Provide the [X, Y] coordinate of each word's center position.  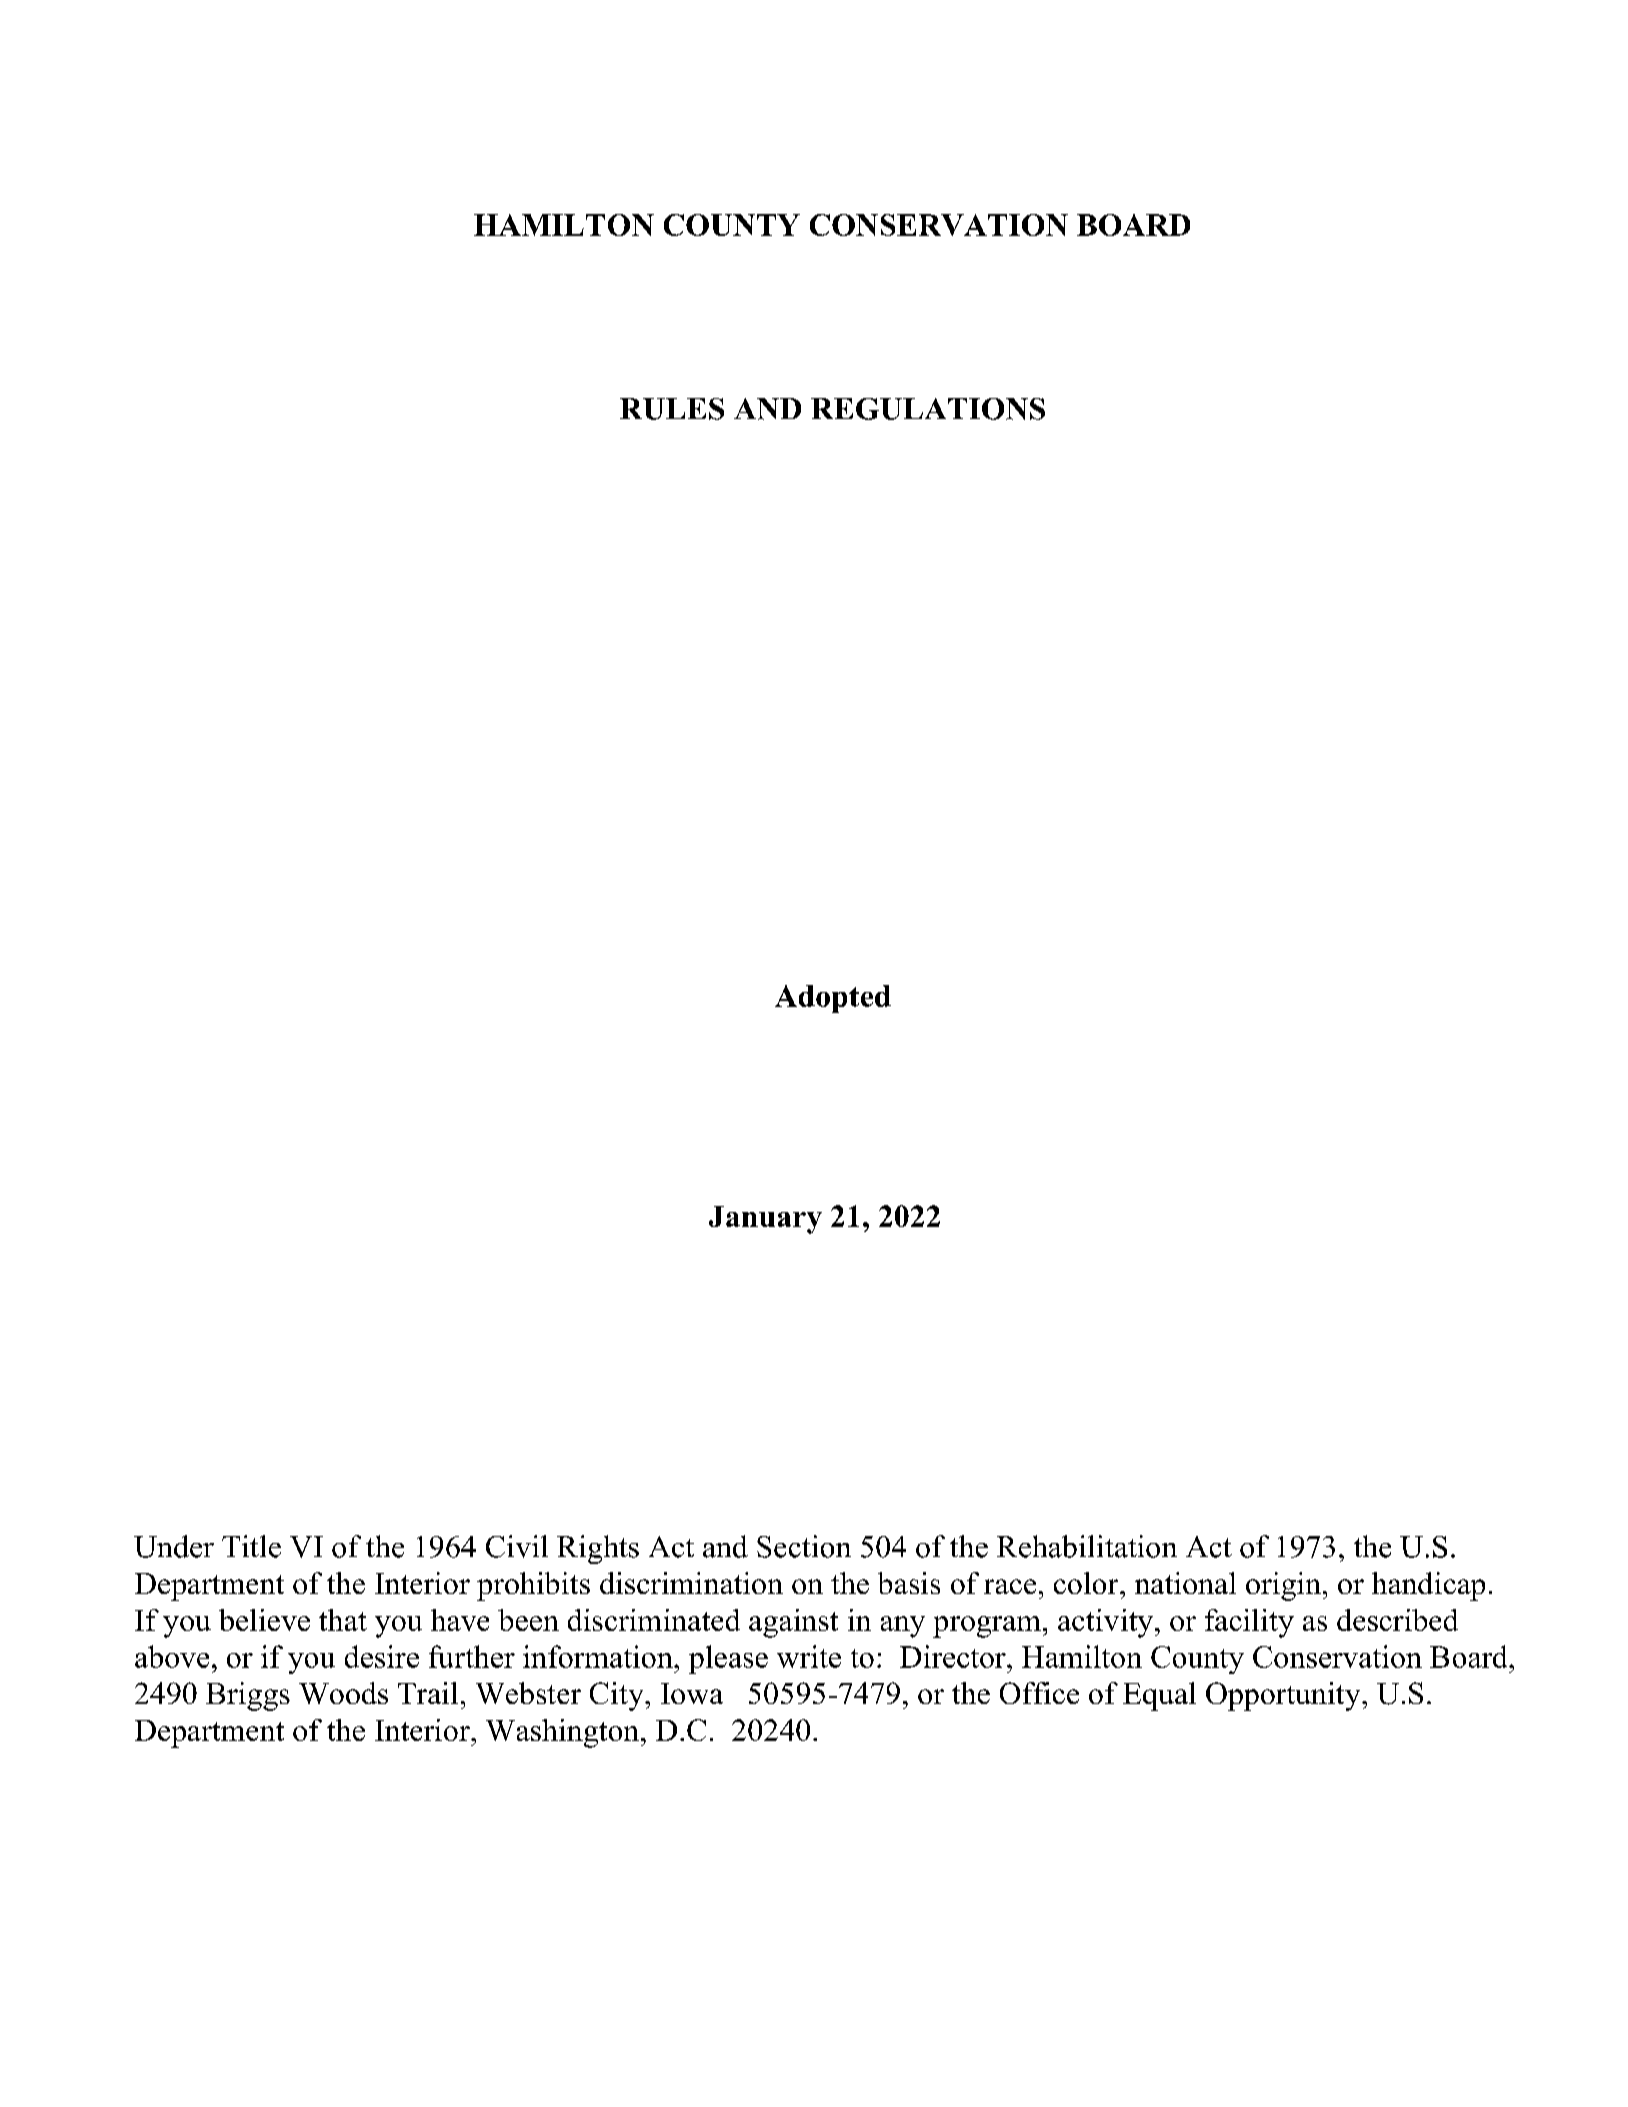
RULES [672, 409]
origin [1283, 1586]
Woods [343, 1693]
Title [251, 1546]
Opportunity [1284, 1696]
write [809, 1656]
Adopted [833, 999]
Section [804, 1546]
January [765, 1220]
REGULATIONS [928, 409]
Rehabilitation [1087, 1546]
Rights [598, 1549]
